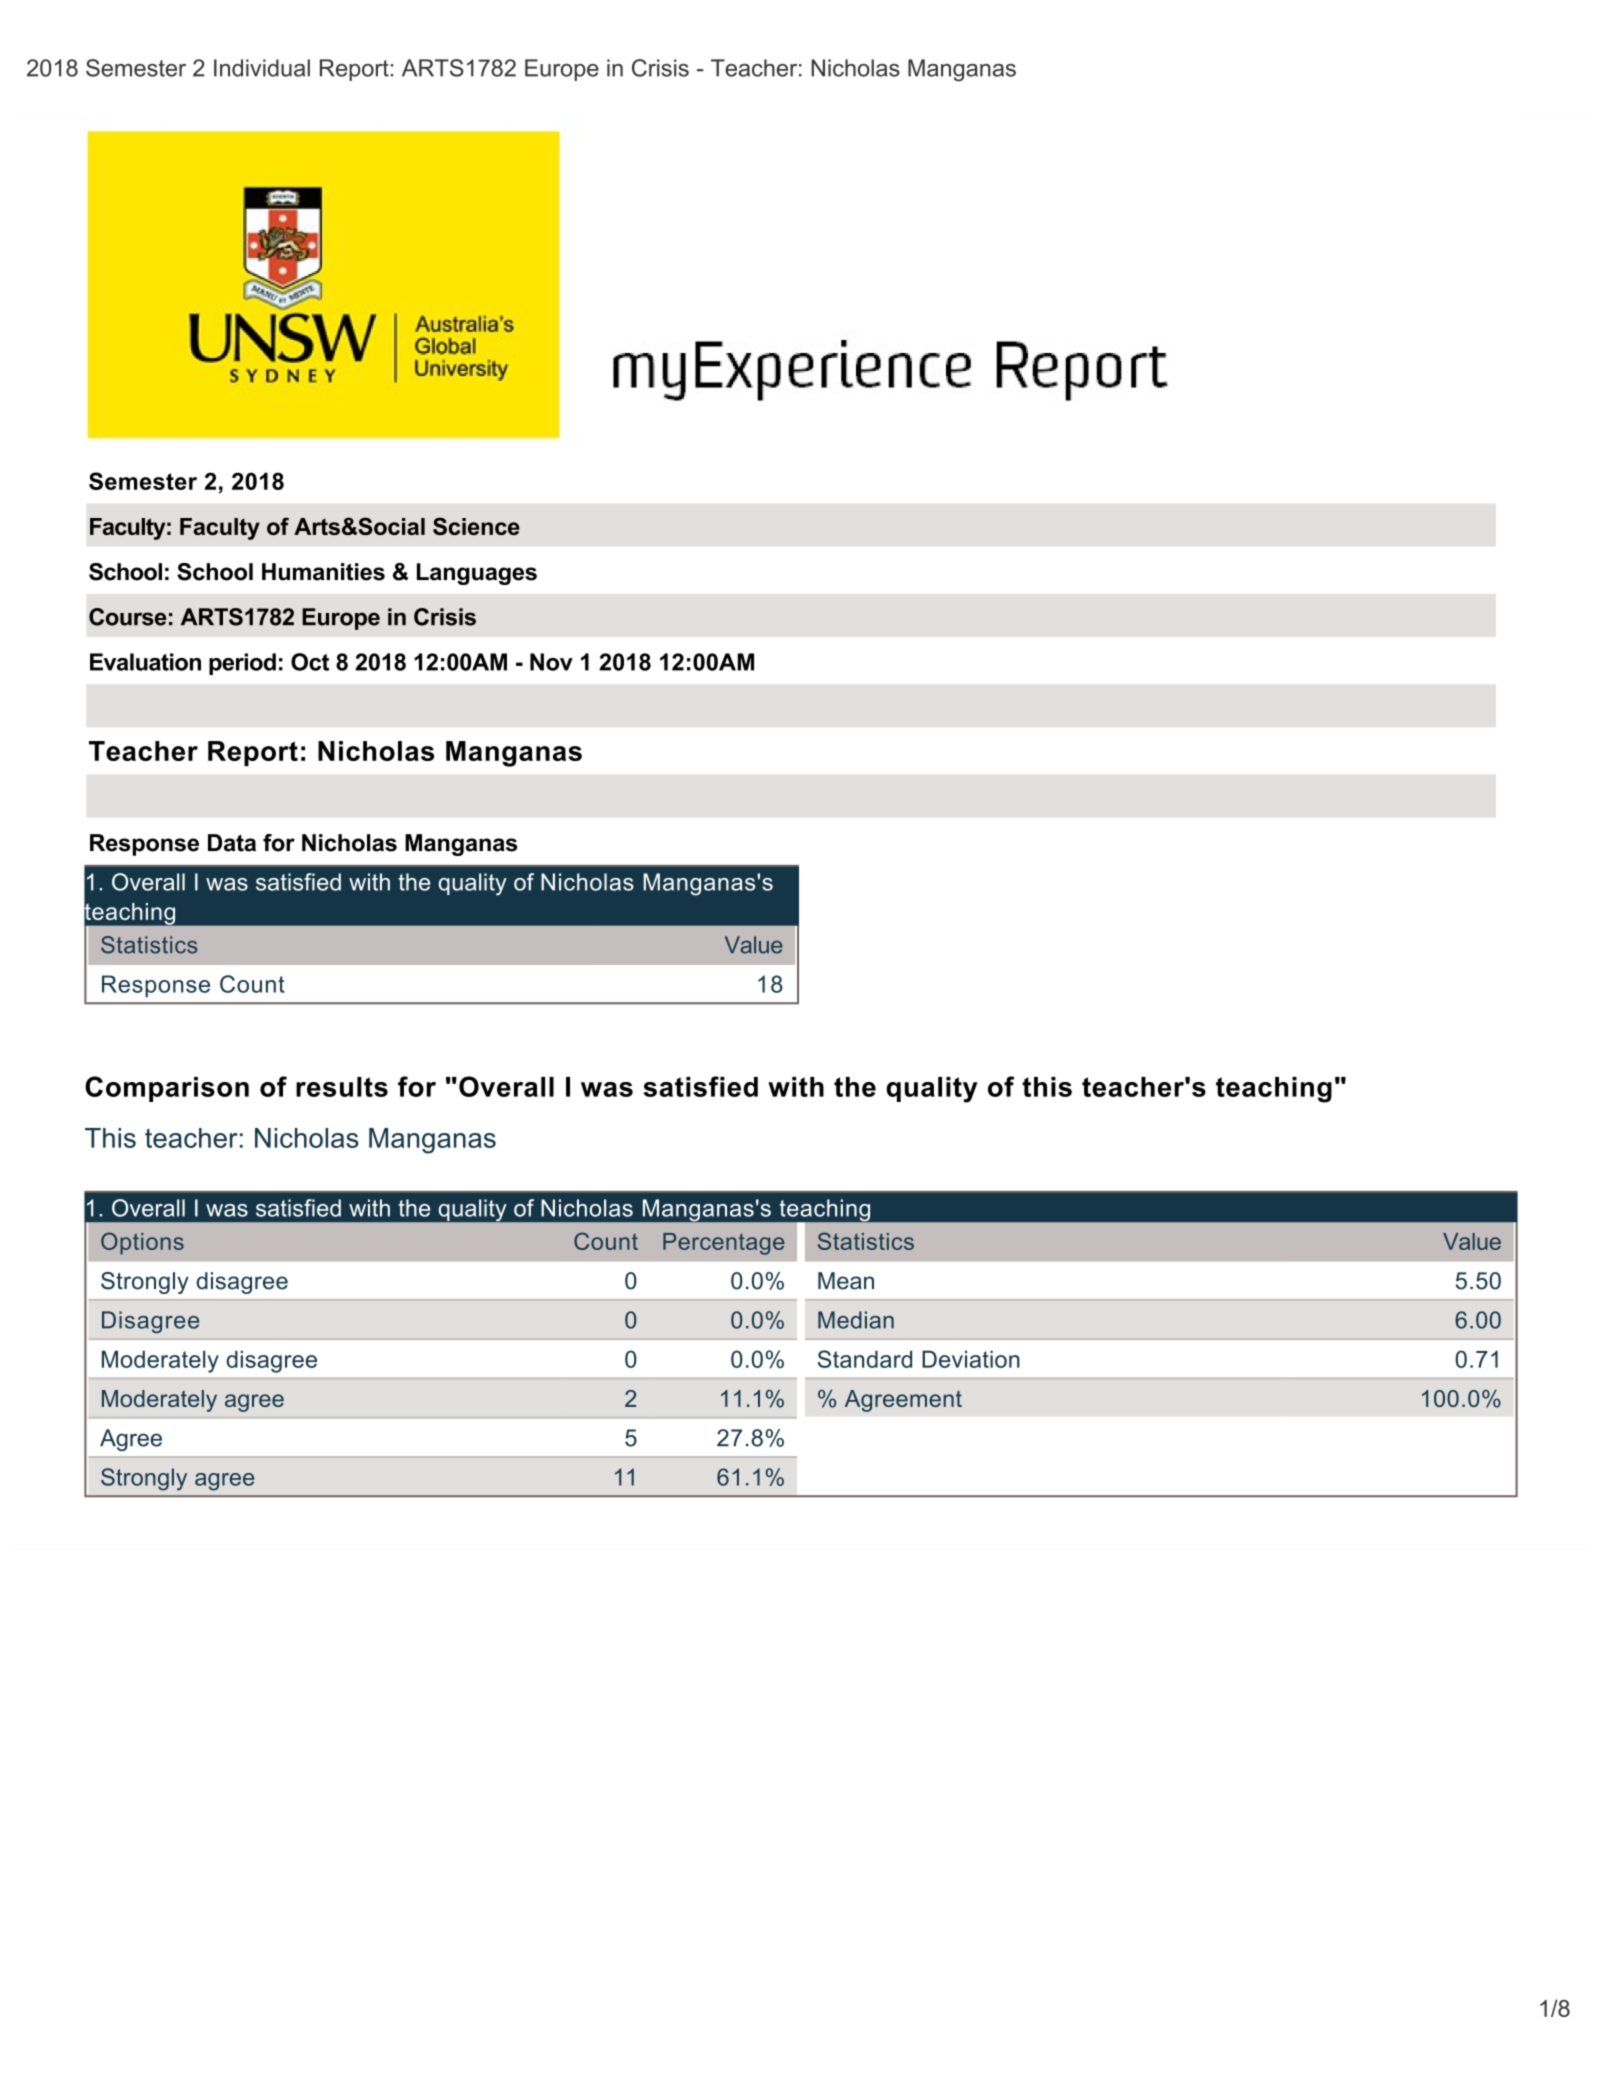 The height and width of the screenshot is (2074, 1602). Describe the element at coordinates (723, 1244) in the screenshot. I see `Percentage` at that location.
